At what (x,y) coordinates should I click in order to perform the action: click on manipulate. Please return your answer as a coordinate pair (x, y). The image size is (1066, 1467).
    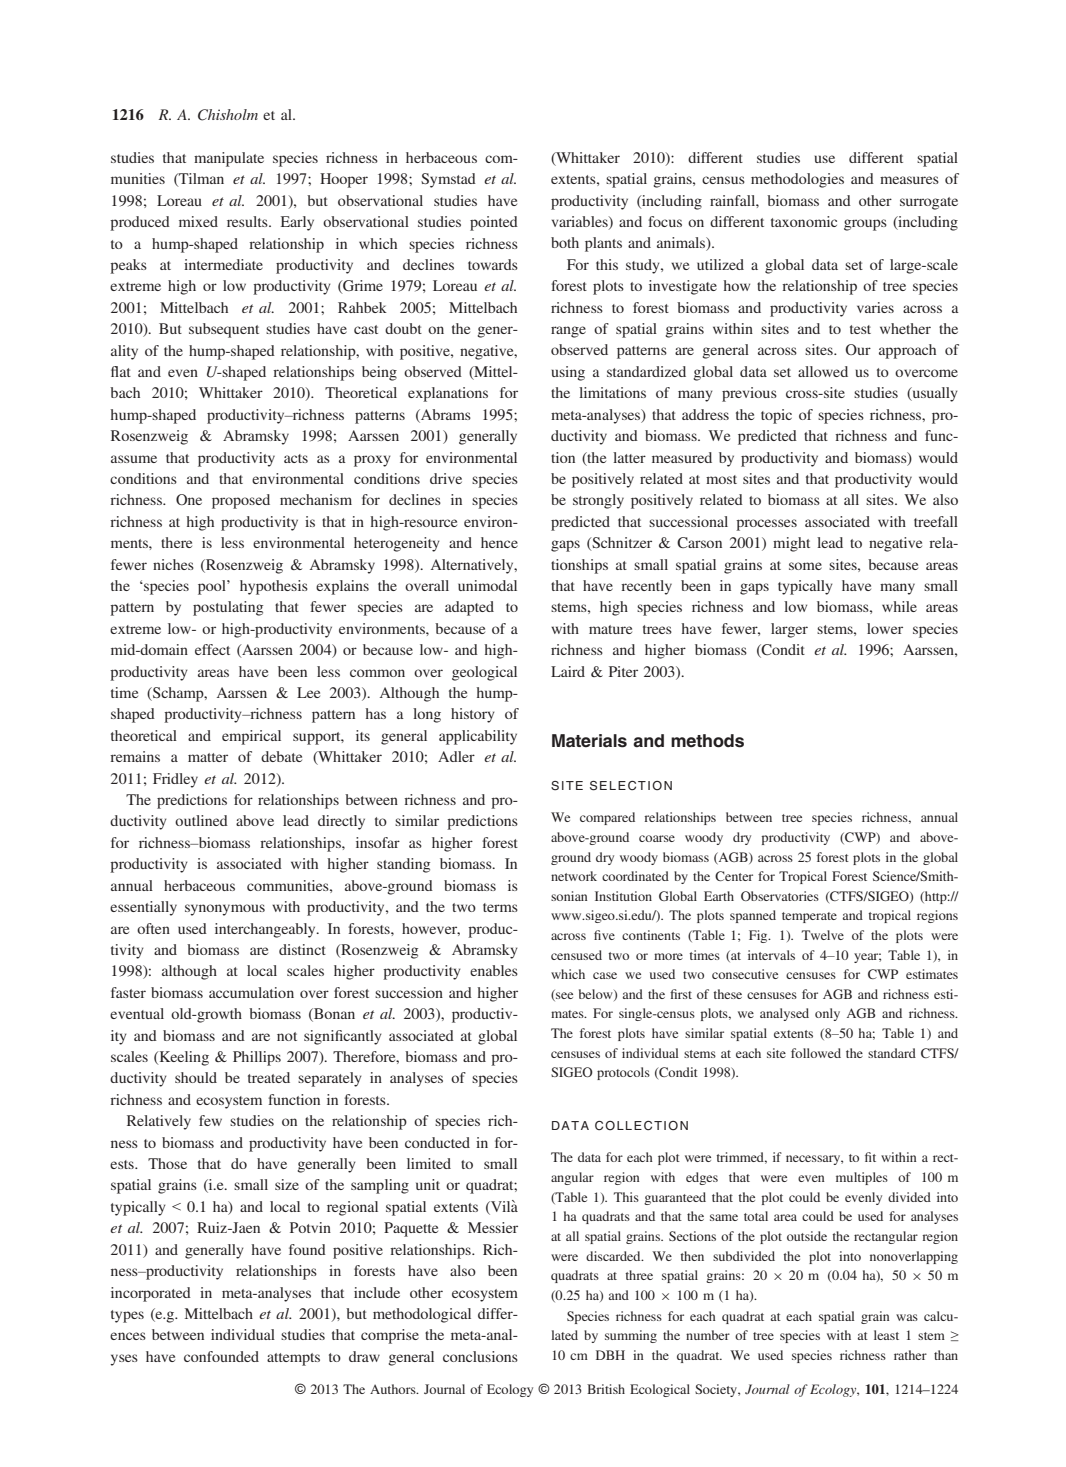
    Looking at the image, I should click on (229, 159).
